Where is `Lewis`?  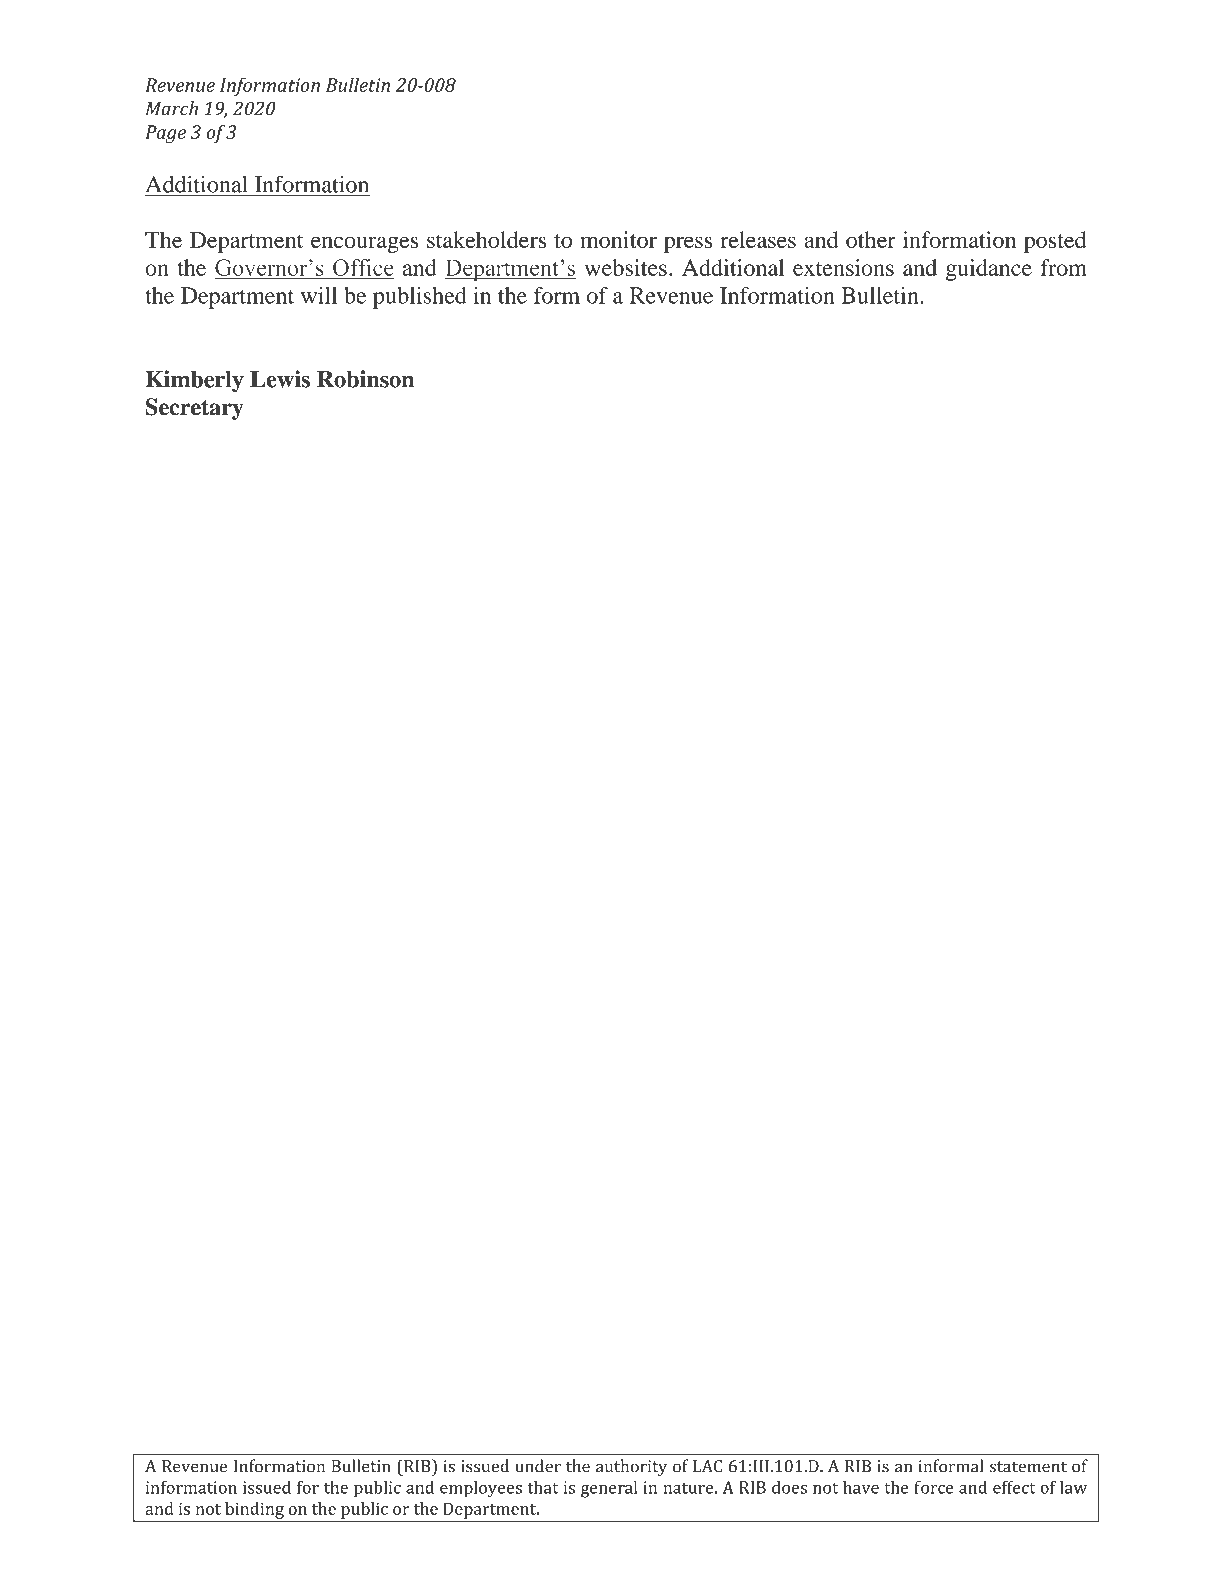
Lewis is located at coordinates (280, 379).
